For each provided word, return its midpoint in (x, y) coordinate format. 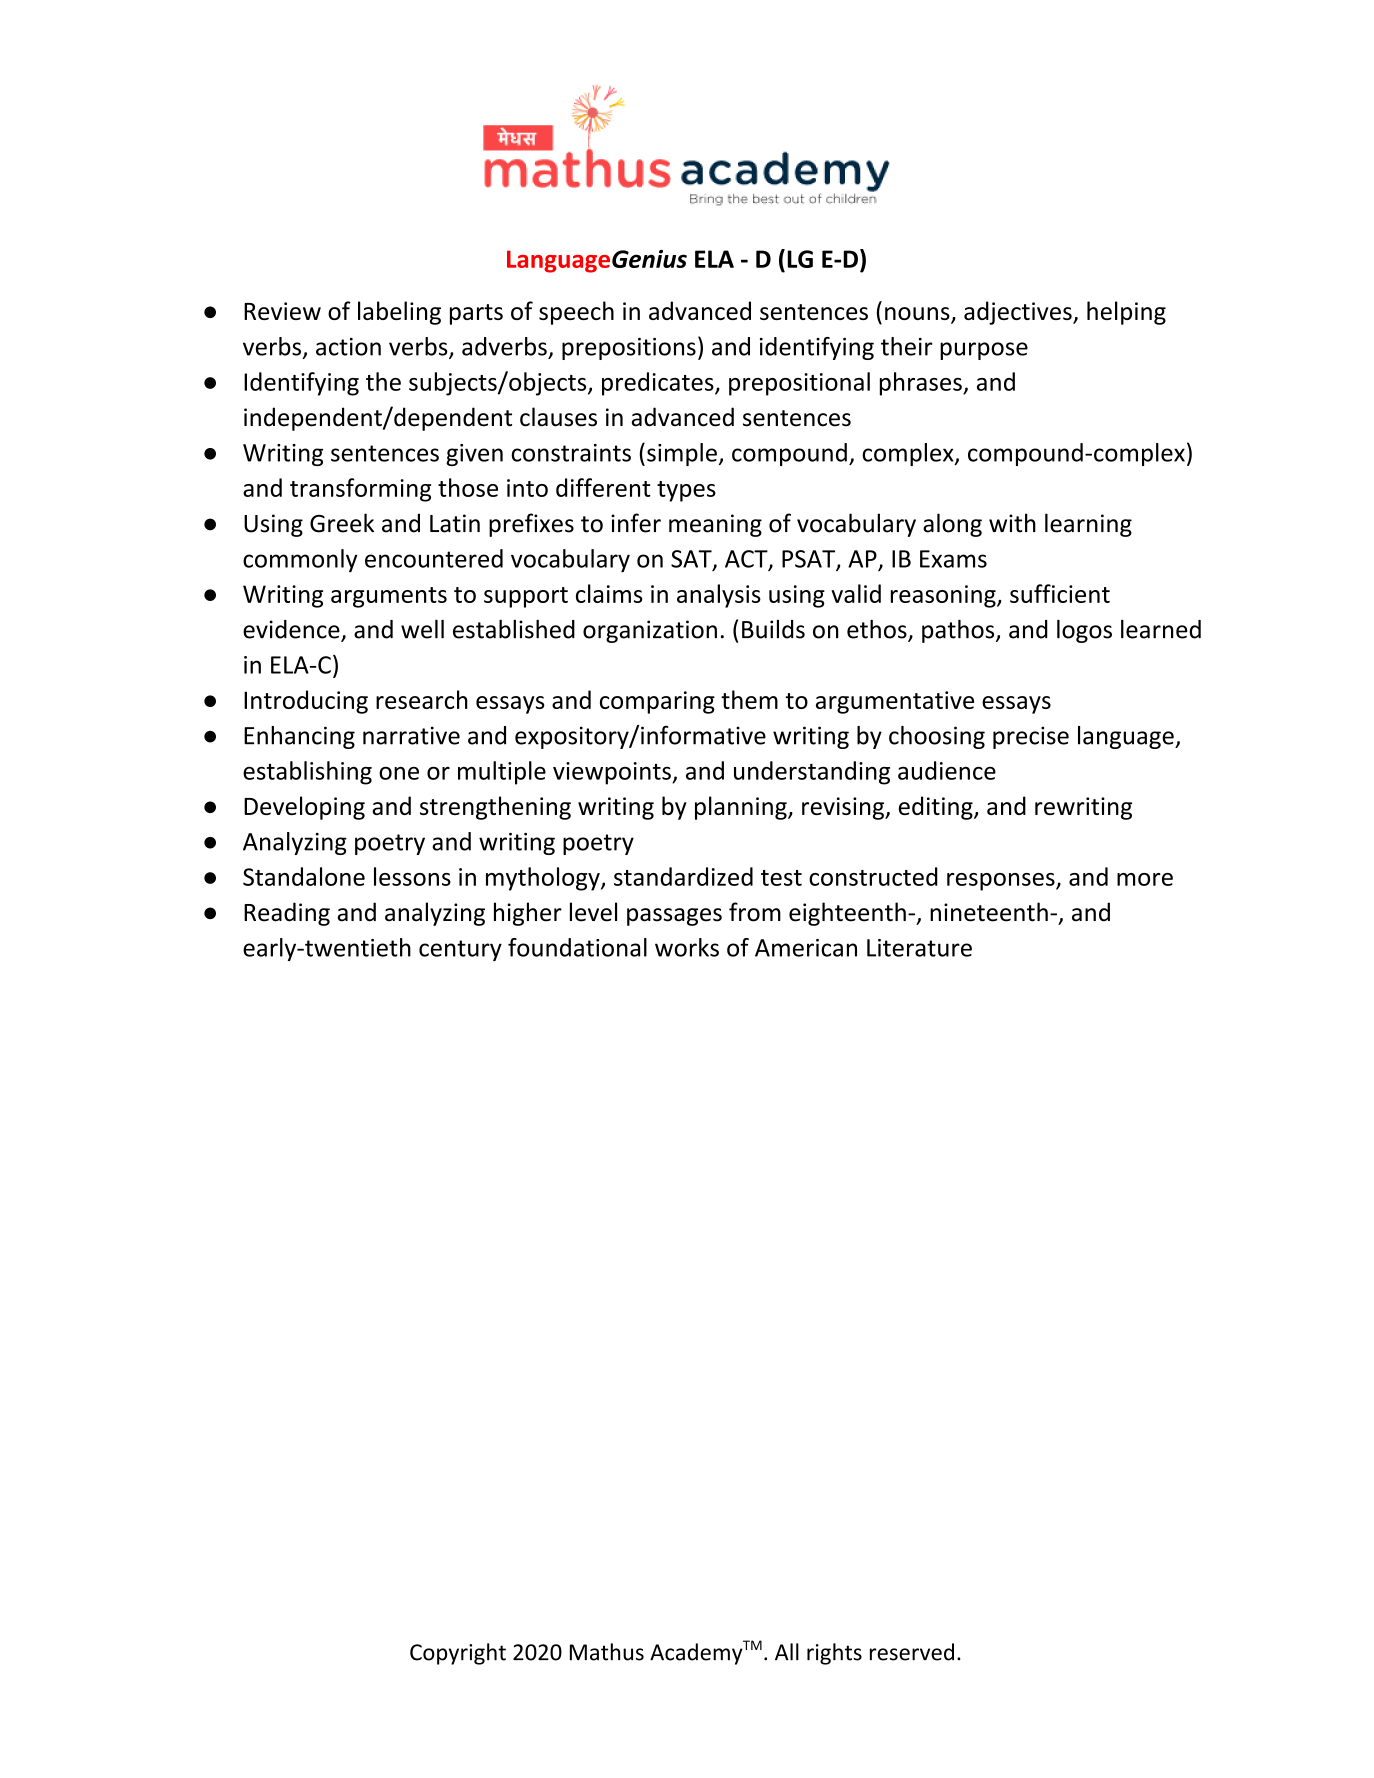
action (348, 347)
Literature (919, 948)
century (460, 950)
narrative (411, 735)
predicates (659, 384)
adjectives (1019, 313)
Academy (696, 1654)
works (687, 947)
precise (1031, 737)
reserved (912, 1652)
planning (742, 808)
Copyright (458, 1654)
